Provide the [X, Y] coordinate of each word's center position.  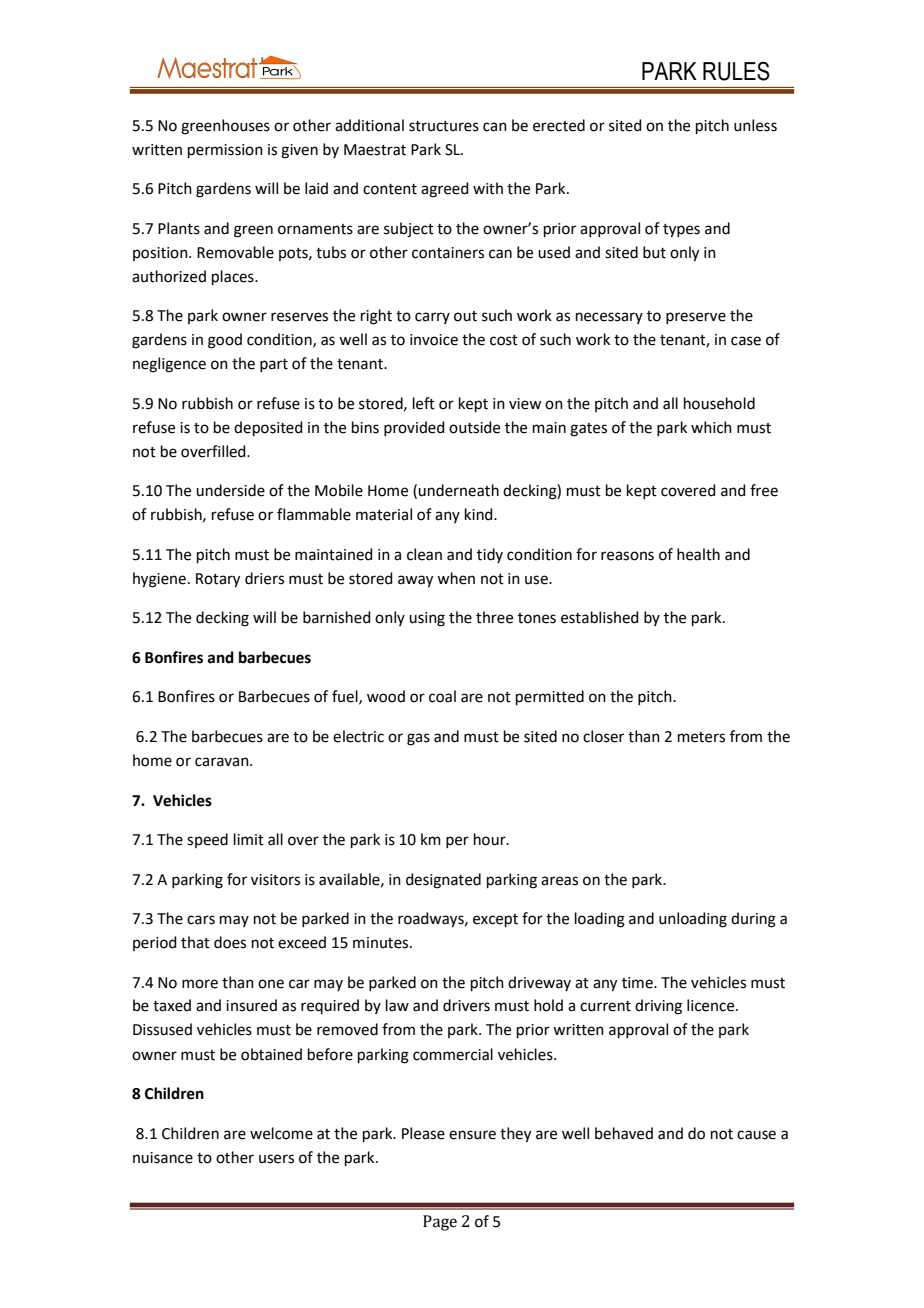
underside [230, 490]
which [711, 427]
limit [249, 839]
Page [440, 1223]
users [276, 1159]
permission [225, 151]
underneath [458, 490]
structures [444, 126]
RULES [736, 71]
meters [701, 737]
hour [491, 839]
